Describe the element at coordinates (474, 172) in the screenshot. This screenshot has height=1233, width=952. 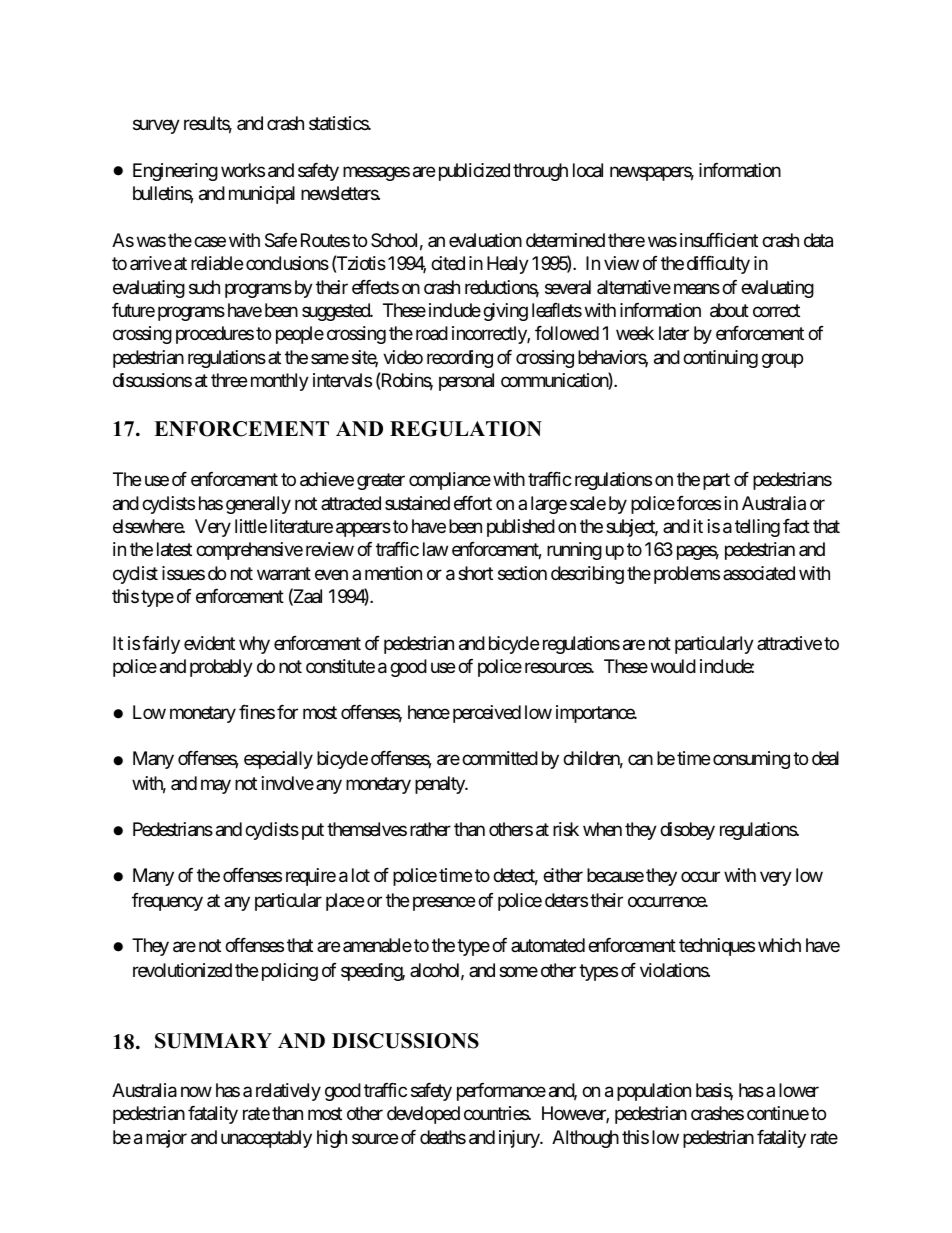
I see `publicized` at that location.
